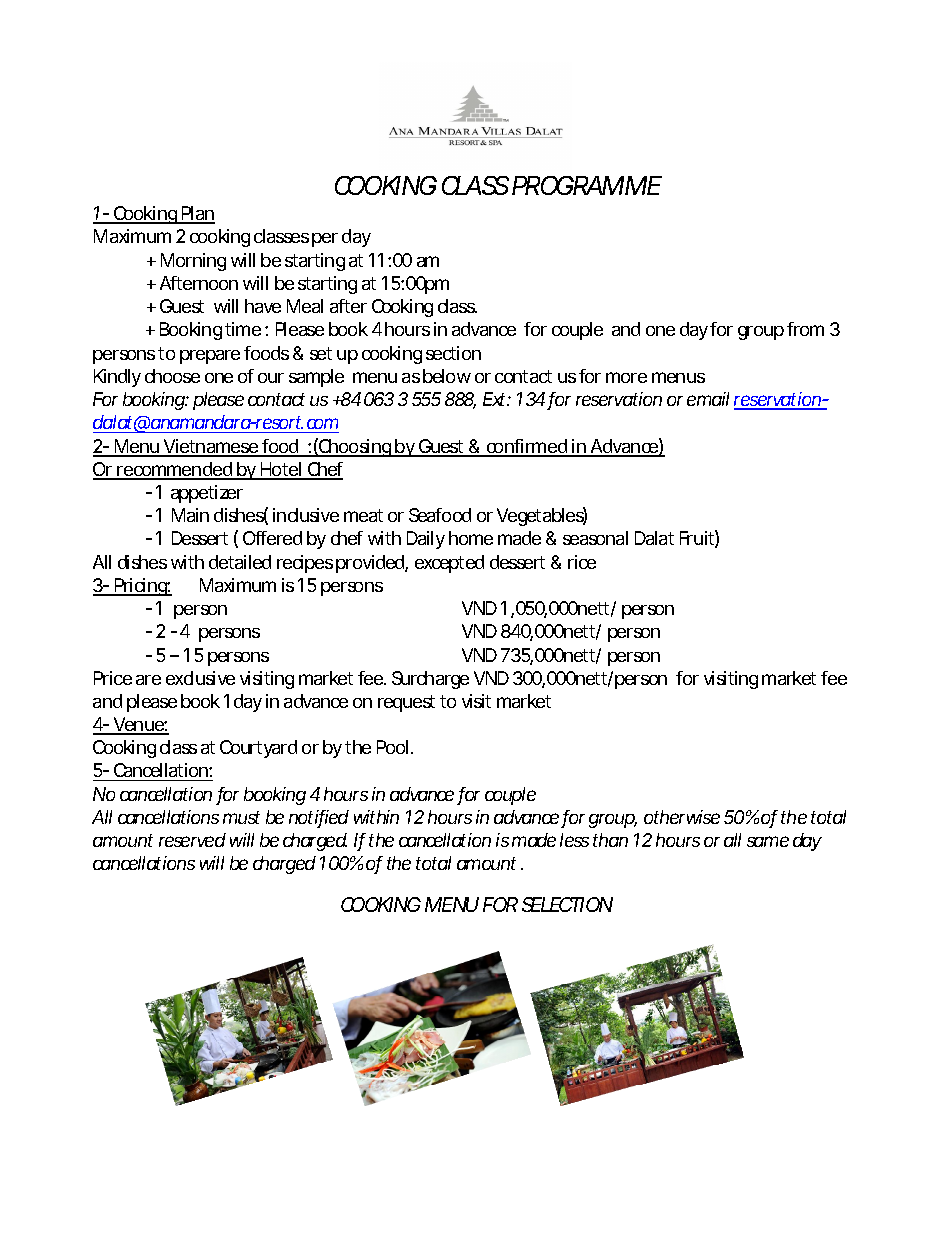  Describe the element at coordinates (768, 841) in the screenshot. I see `same` at that location.
